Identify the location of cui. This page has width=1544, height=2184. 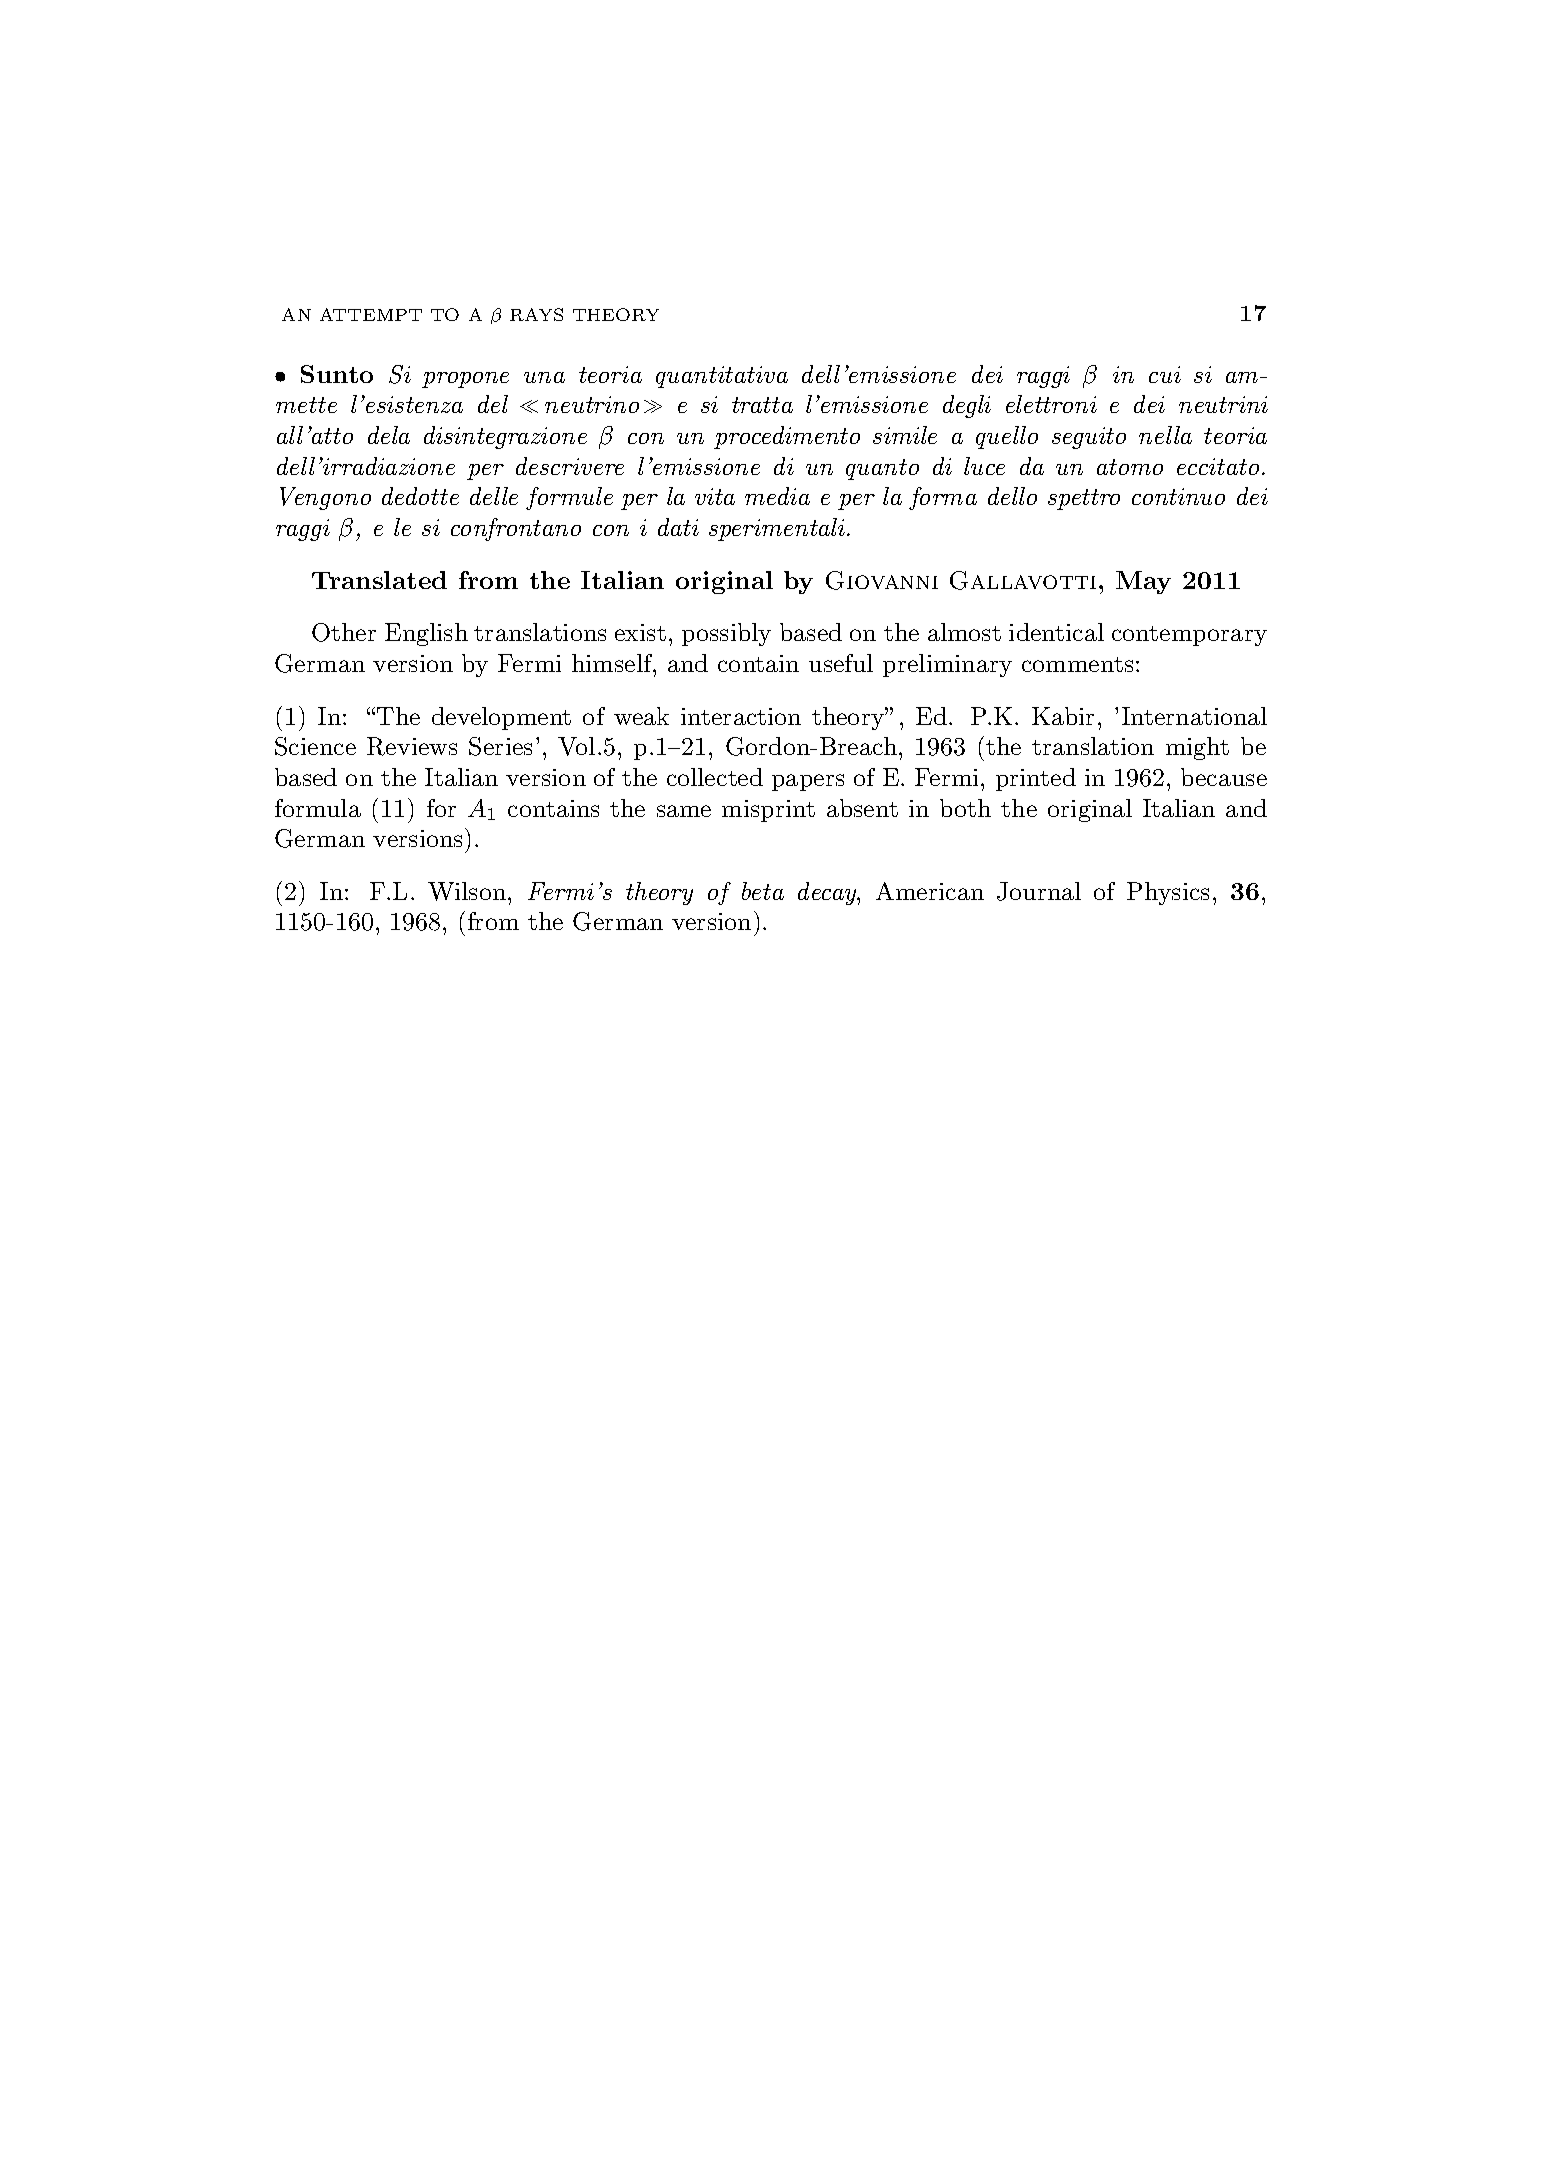
(1165, 374).
